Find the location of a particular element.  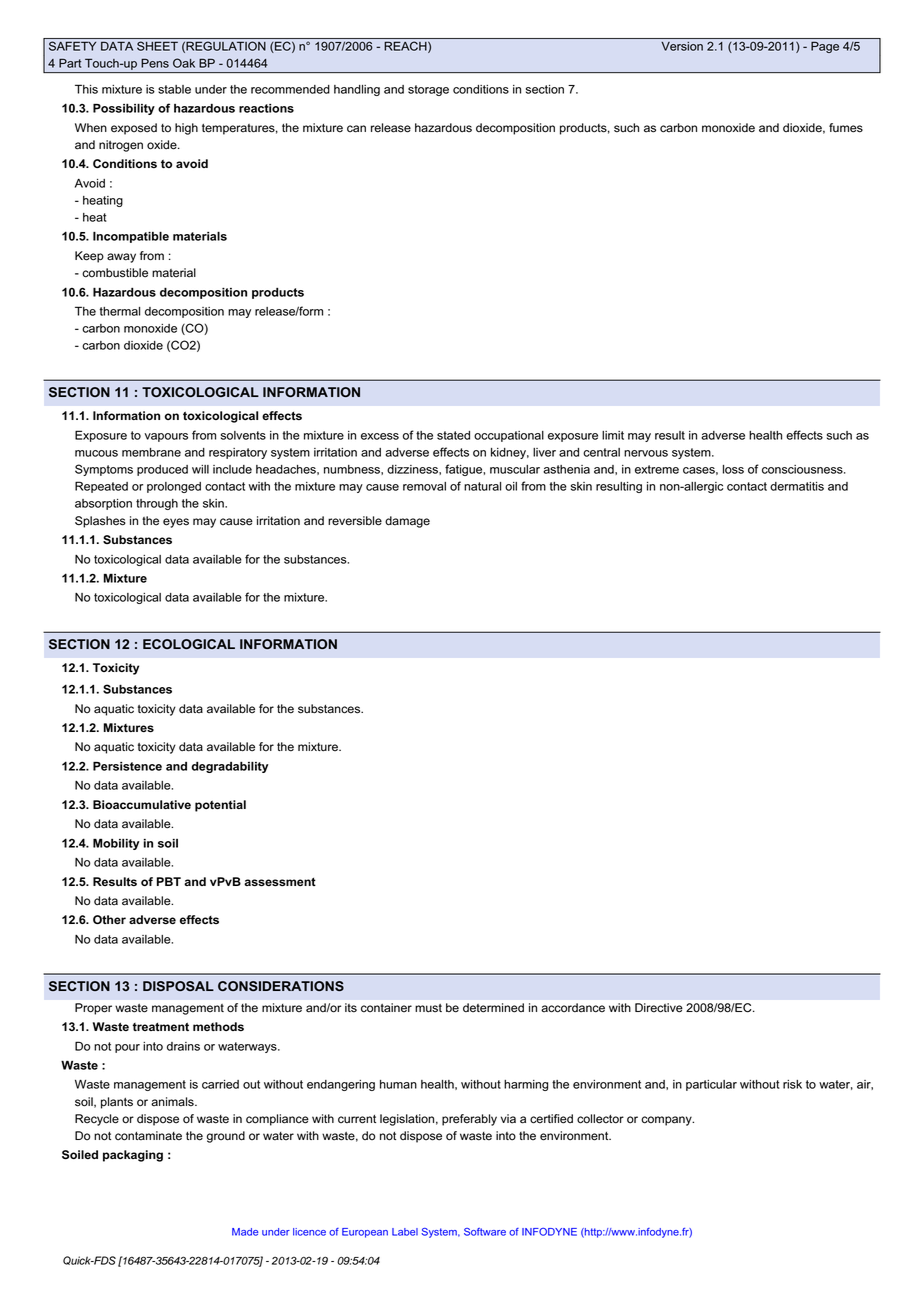

storage is located at coordinates (428, 90).
